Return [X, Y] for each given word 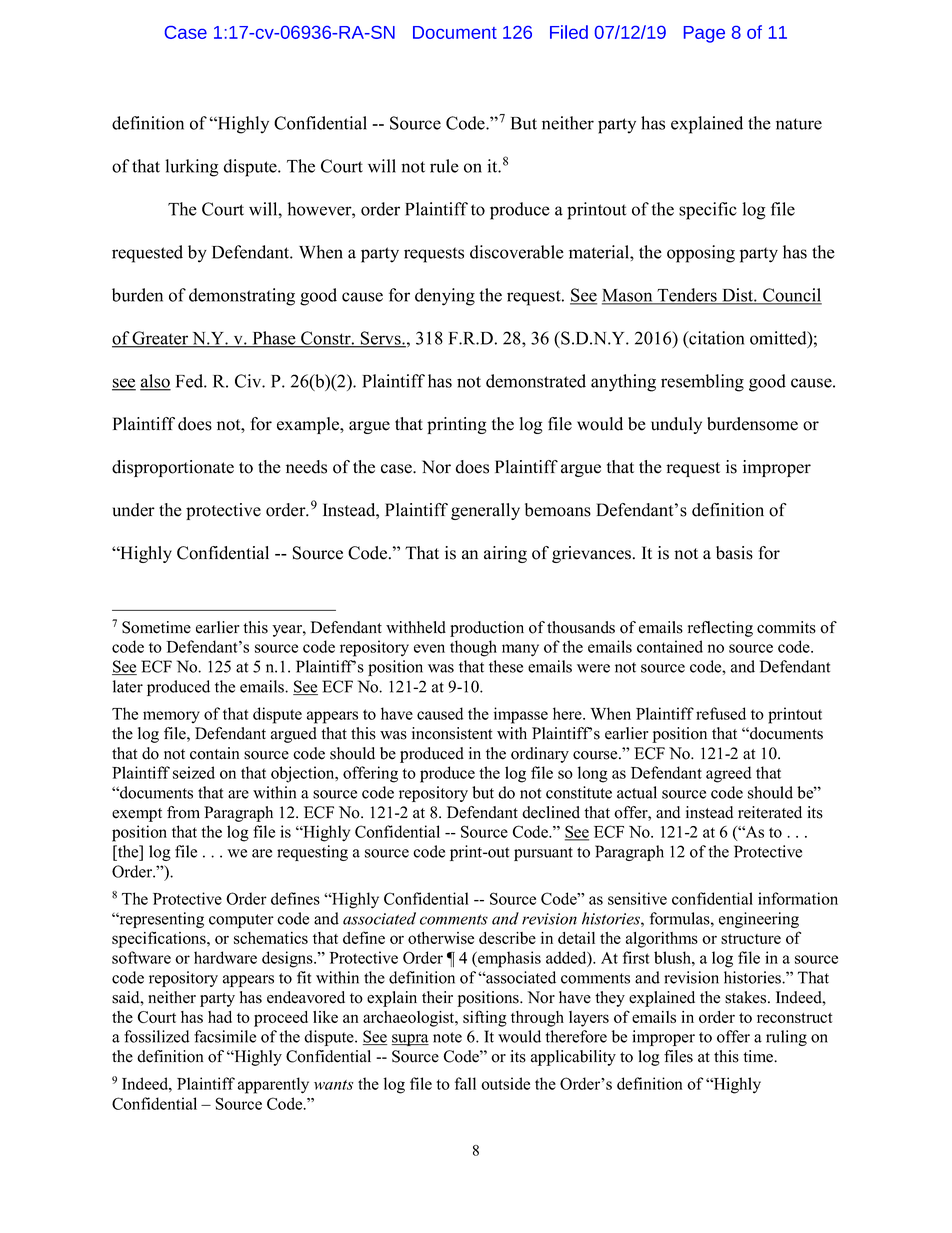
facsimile [225, 1036]
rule [444, 166]
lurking [191, 168]
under [134, 510]
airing [505, 554]
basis [734, 553]
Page [704, 34]
